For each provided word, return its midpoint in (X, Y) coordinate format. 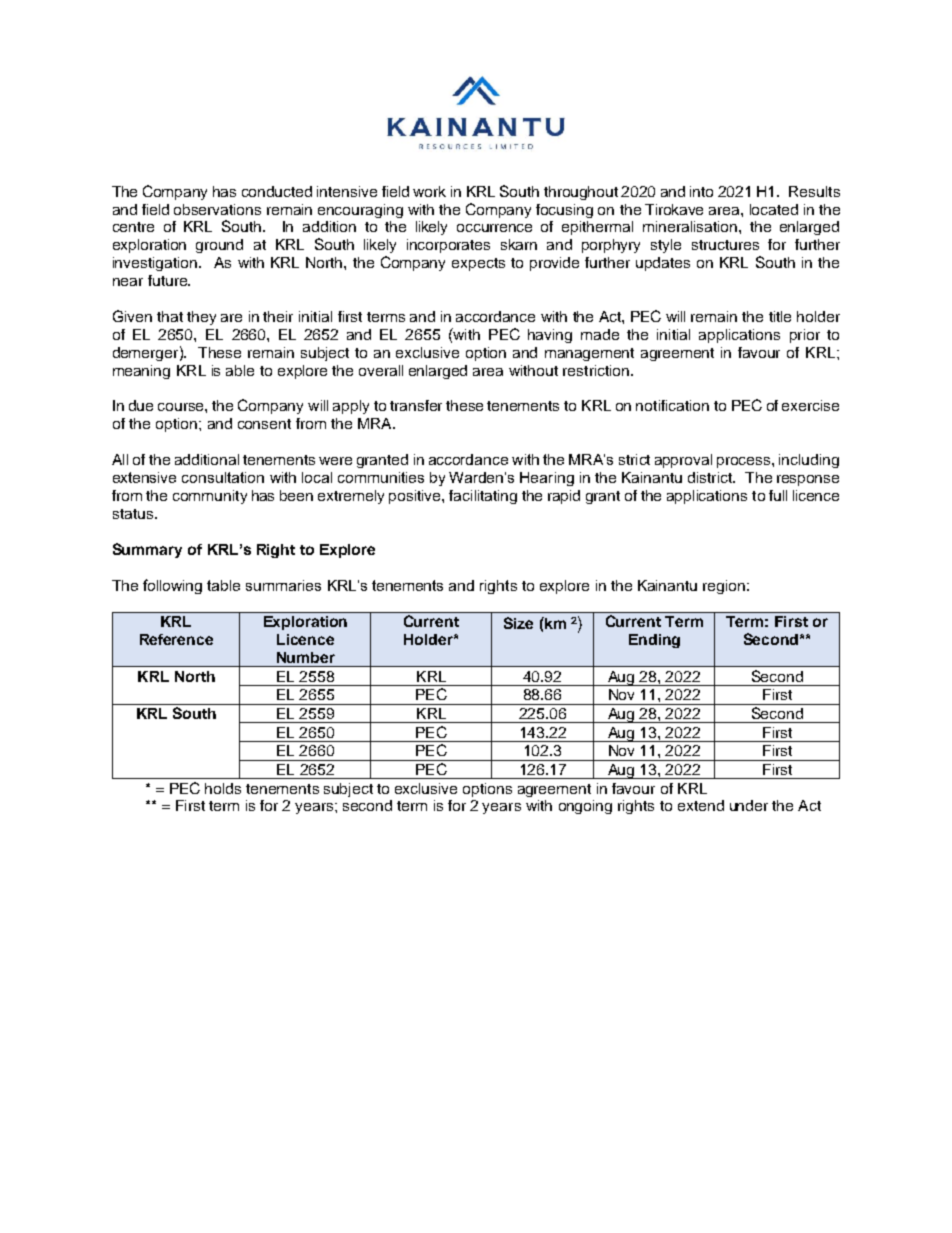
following (172, 586)
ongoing (585, 807)
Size (518, 623)
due (141, 405)
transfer (416, 405)
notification (672, 405)
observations (217, 209)
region (724, 587)
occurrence (494, 228)
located (774, 209)
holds (223, 788)
